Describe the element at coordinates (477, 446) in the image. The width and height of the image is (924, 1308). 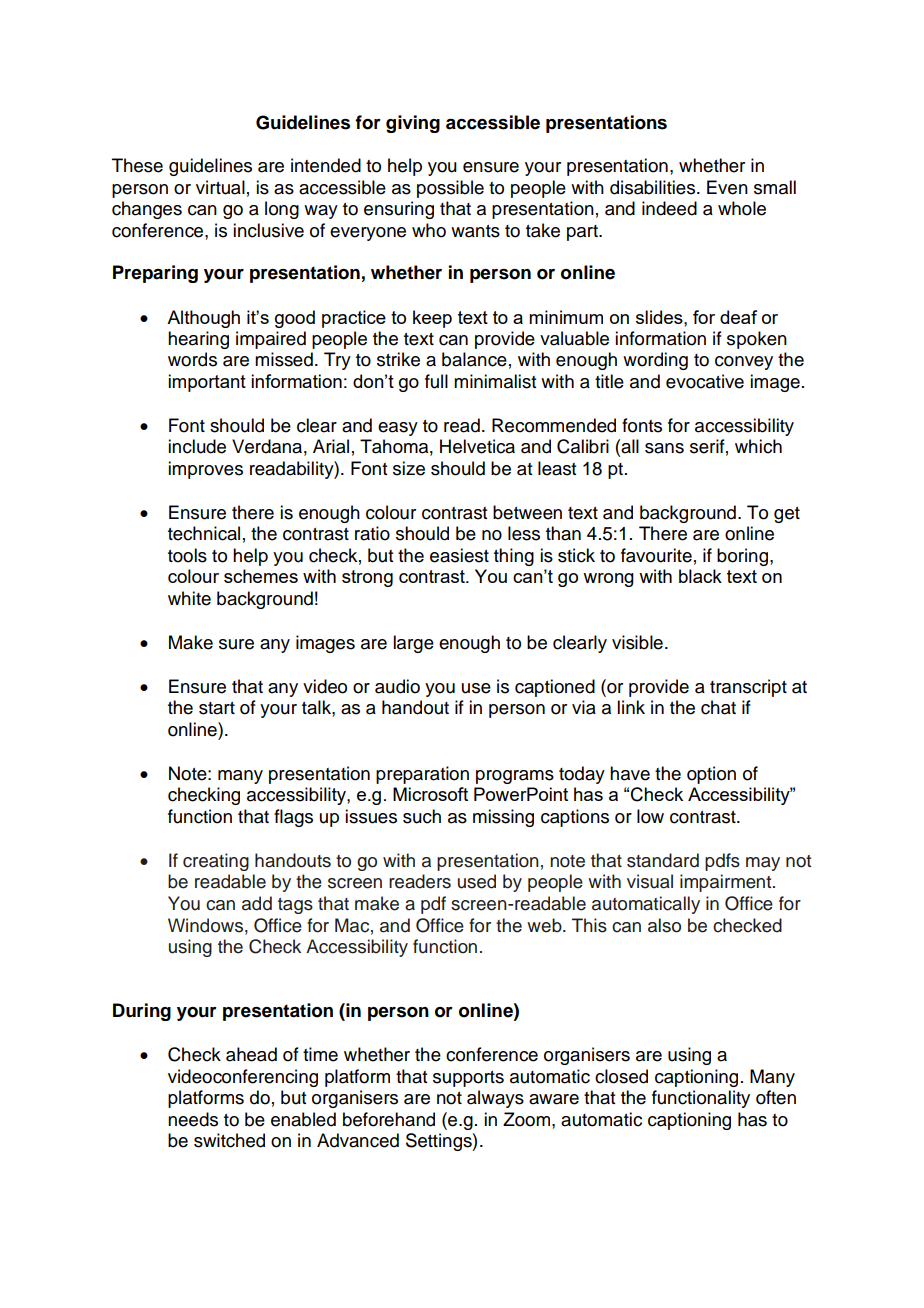
I see `Helvetica` at that location.
